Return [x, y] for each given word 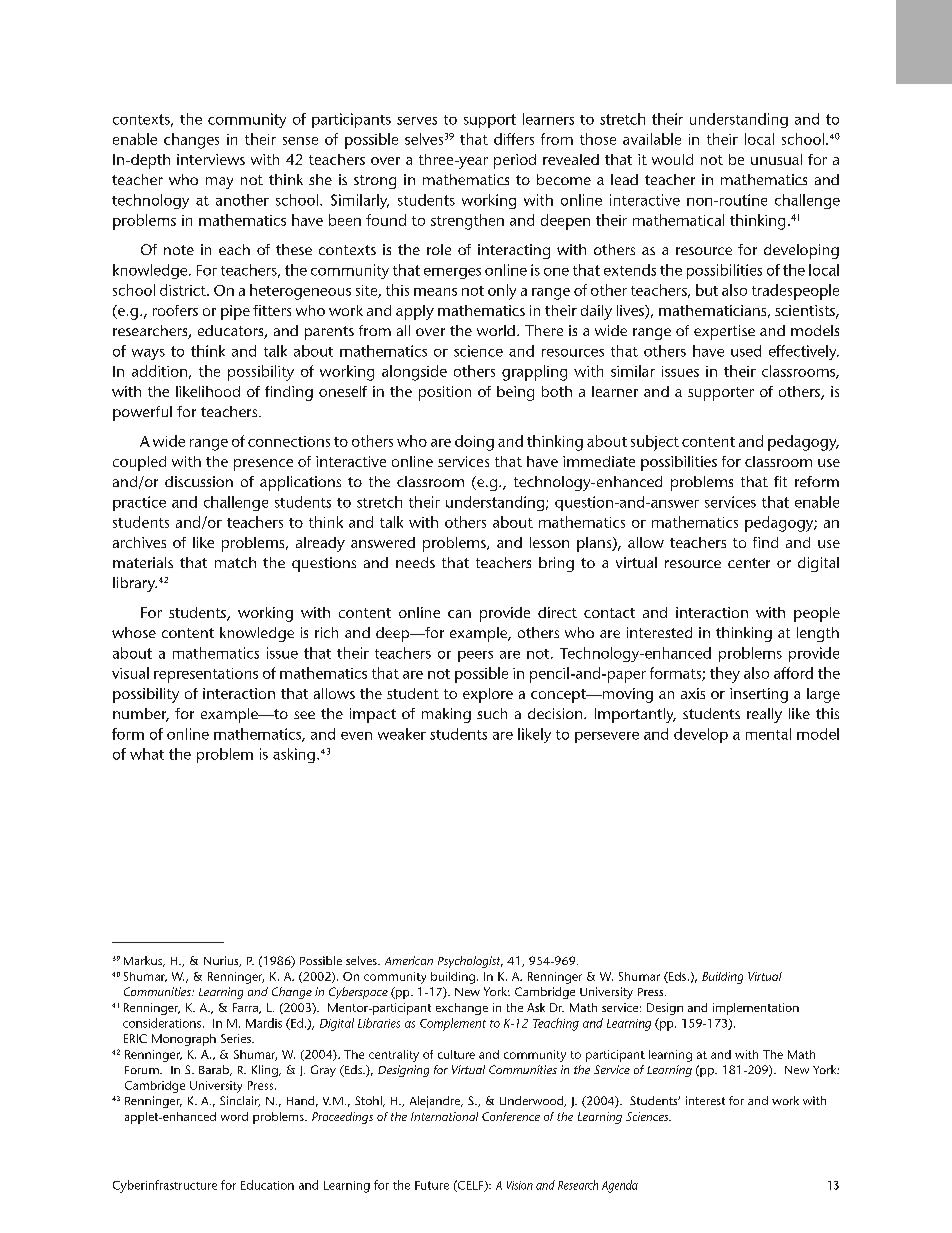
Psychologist [470, 962]
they [725, 675]
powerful [142, 413]
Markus [144, 961]
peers [475, 656]
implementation [756, 1009]
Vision [520, 1185]
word [234, 1116]
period [515, 161]
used [746, 351]
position [445, 393]
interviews [211, 159]
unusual [776, 159]
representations [206, 675]
